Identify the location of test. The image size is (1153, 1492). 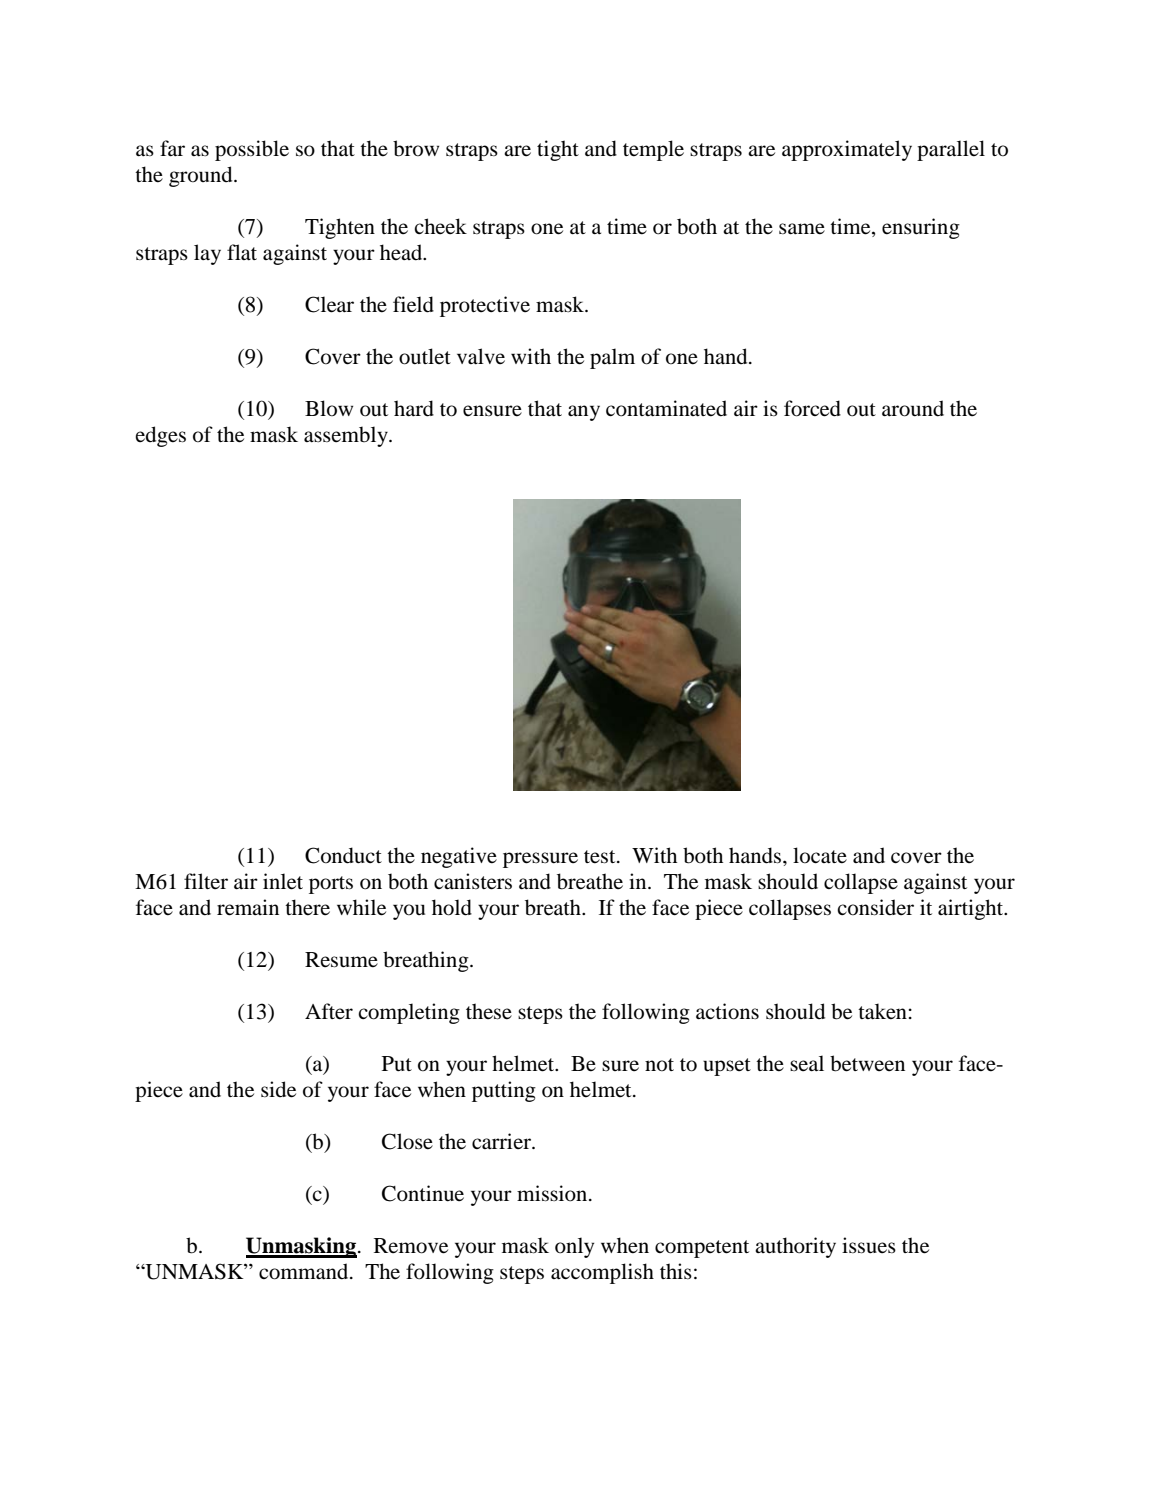
(601, 857).
